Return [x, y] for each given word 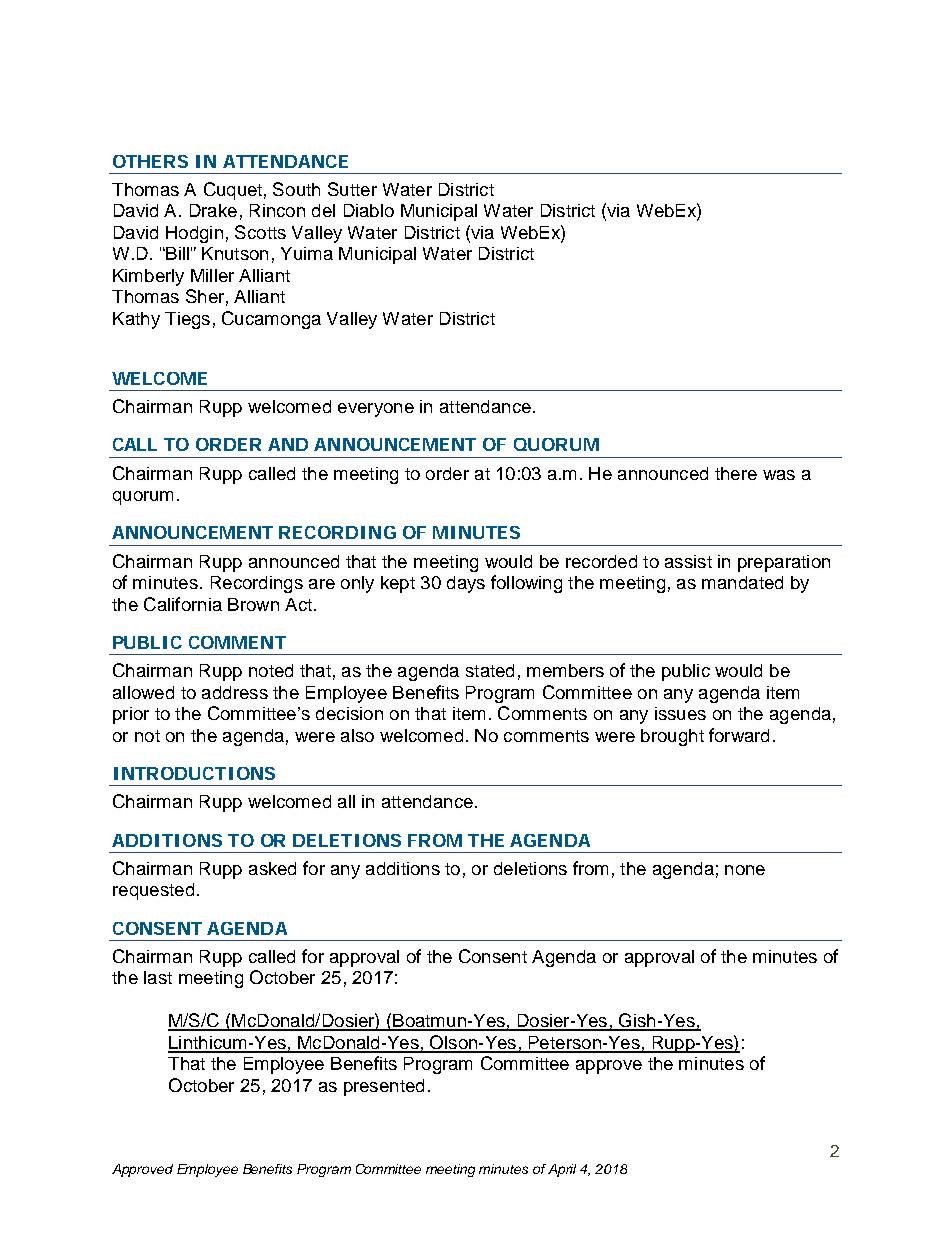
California [183, 604]
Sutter [352, 189]
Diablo [369, 210]
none [745, 870]
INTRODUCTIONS [194, 773]
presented [384, 1087]
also [357, 735]
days [466, 584]
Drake [213, 210]
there [736, 473]
